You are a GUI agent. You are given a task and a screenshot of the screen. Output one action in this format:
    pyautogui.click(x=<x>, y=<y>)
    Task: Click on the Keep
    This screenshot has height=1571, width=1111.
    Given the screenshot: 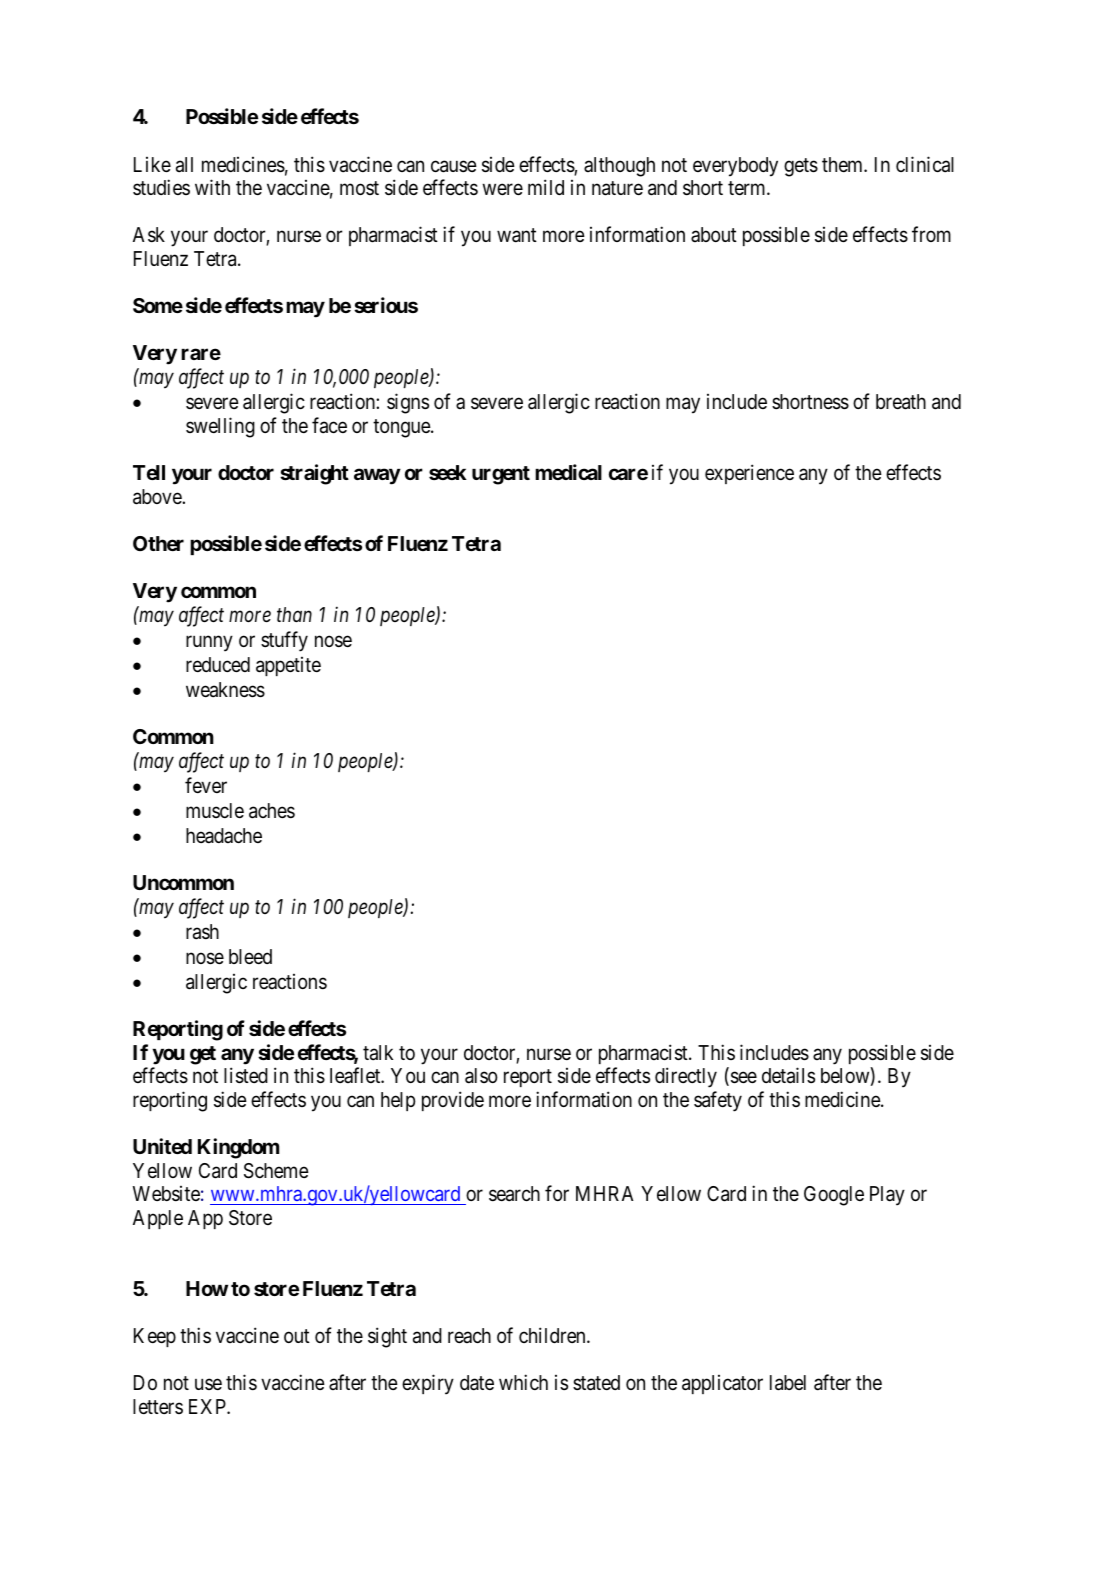 What is the action you would take?
    pyautogui.click(x=155, y=1337)
